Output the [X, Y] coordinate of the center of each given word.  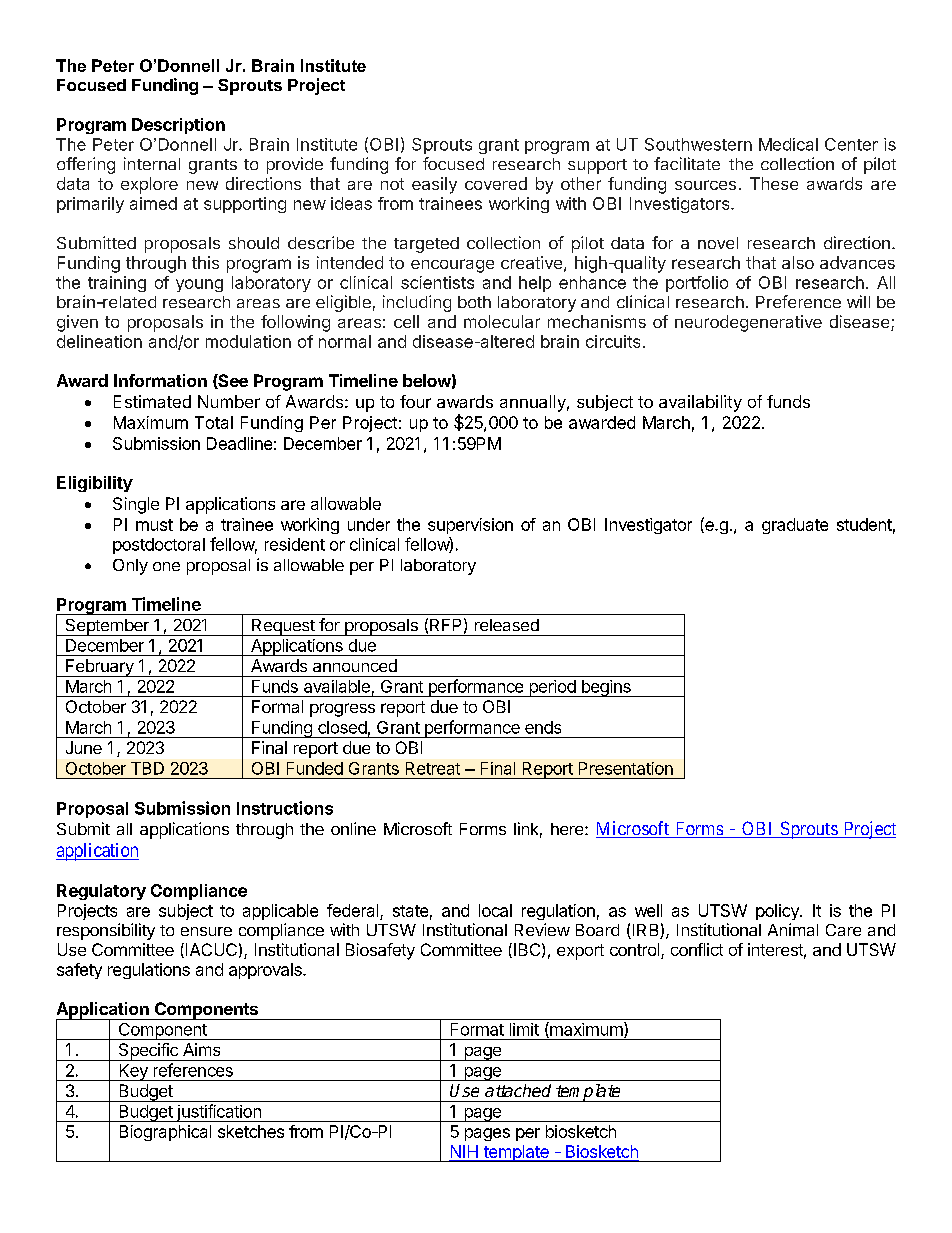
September [107, 627]
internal [152, 163]
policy [778, 912]
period [552, 688]
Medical [788, 144]
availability [700, 403]
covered [496, 183]
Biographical [165, 1133]
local [495, 910]
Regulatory [101, 892]
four [415, 401]
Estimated [152, 401]
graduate [795, 526]
